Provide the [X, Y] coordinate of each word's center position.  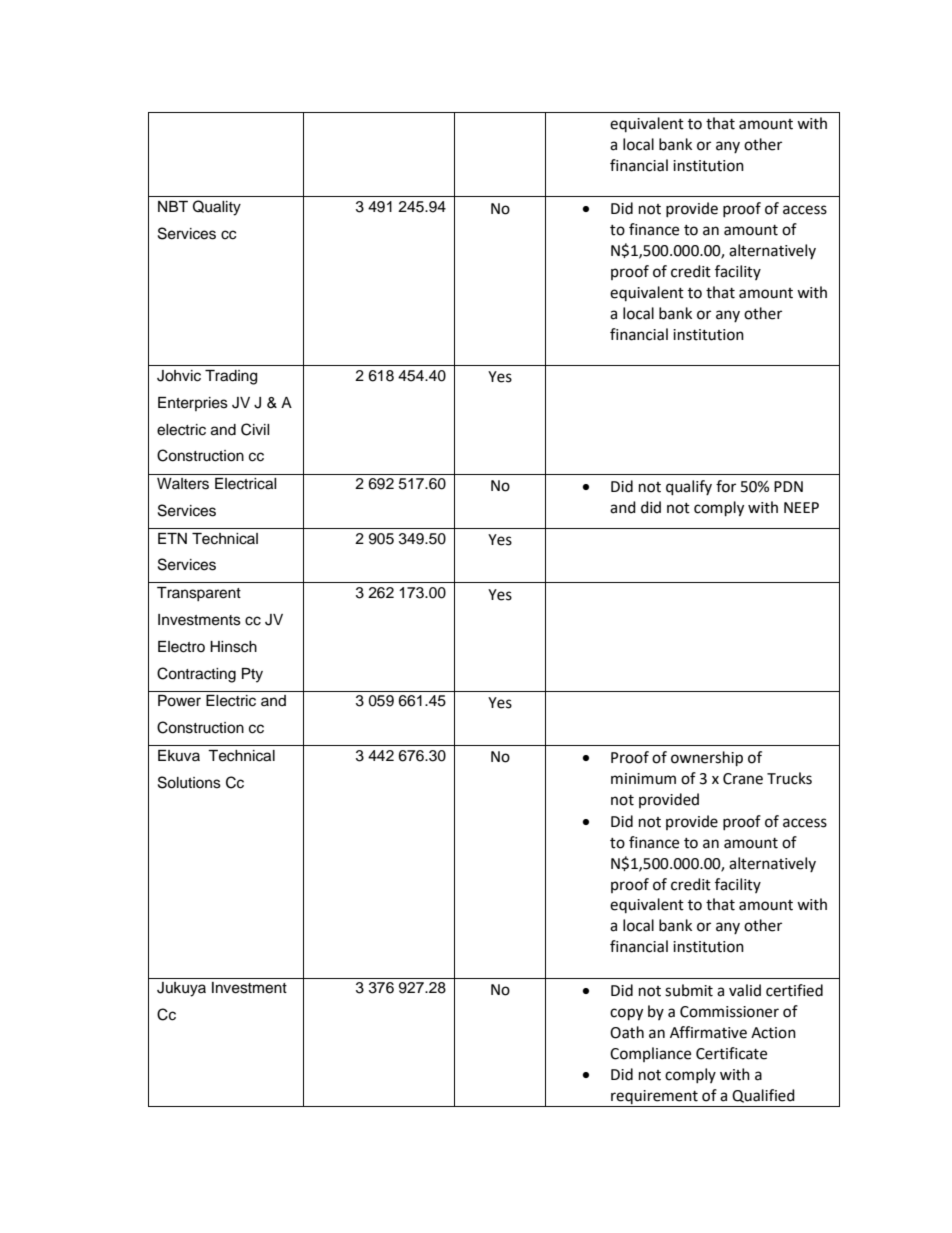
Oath [627, 1032]
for [726, 486]
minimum [643, 779]
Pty [252, 675]
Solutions [189, 782]
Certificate [731, 1053]
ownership [707, 759]
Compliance [650, 1054]
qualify [689, 488]
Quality [217, 208]
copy [626, 1014]
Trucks [789, 778]
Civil [255, 429]
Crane [743, 779]
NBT [173, 206]
